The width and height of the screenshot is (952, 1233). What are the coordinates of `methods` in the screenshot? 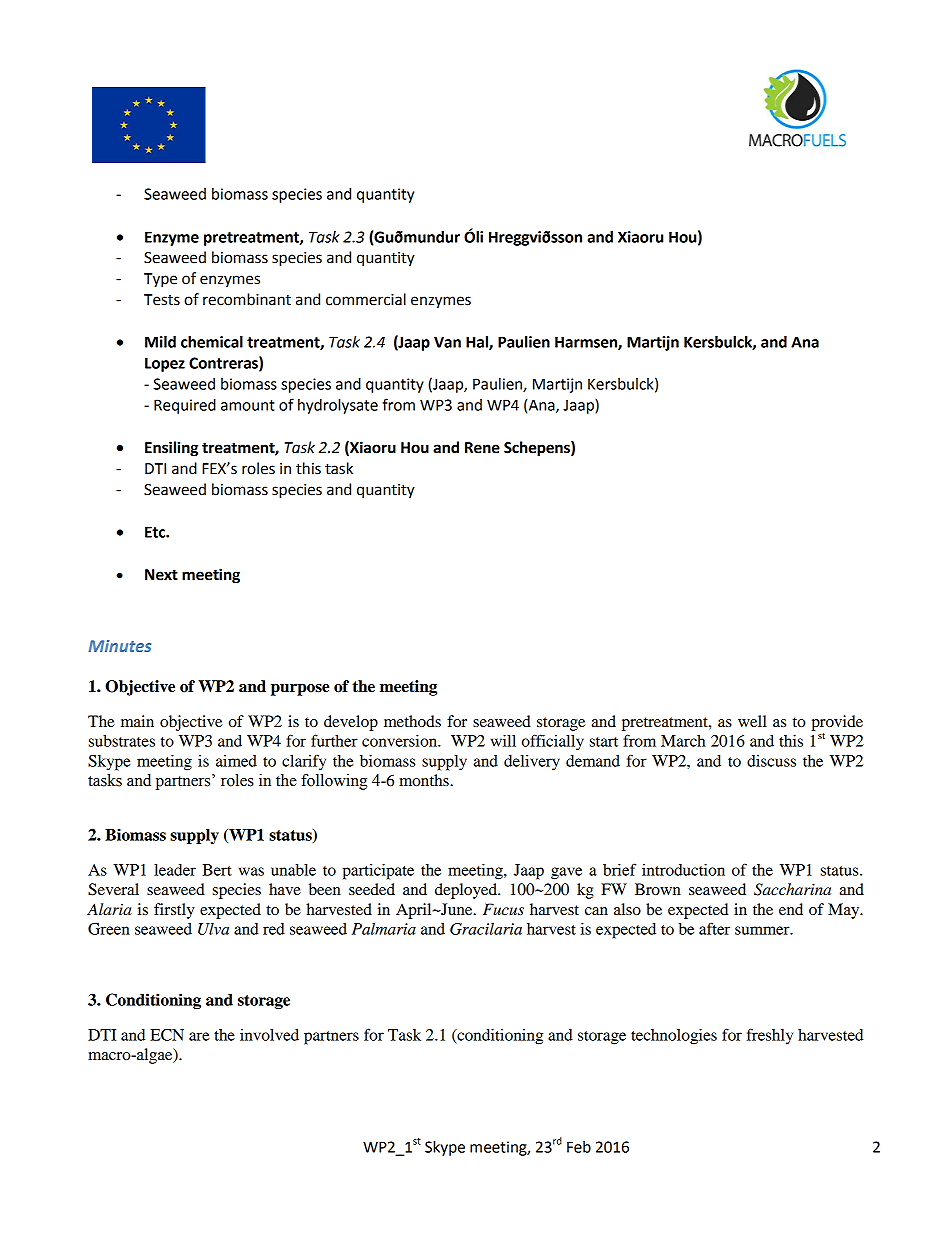 It's located at (412, 721).
